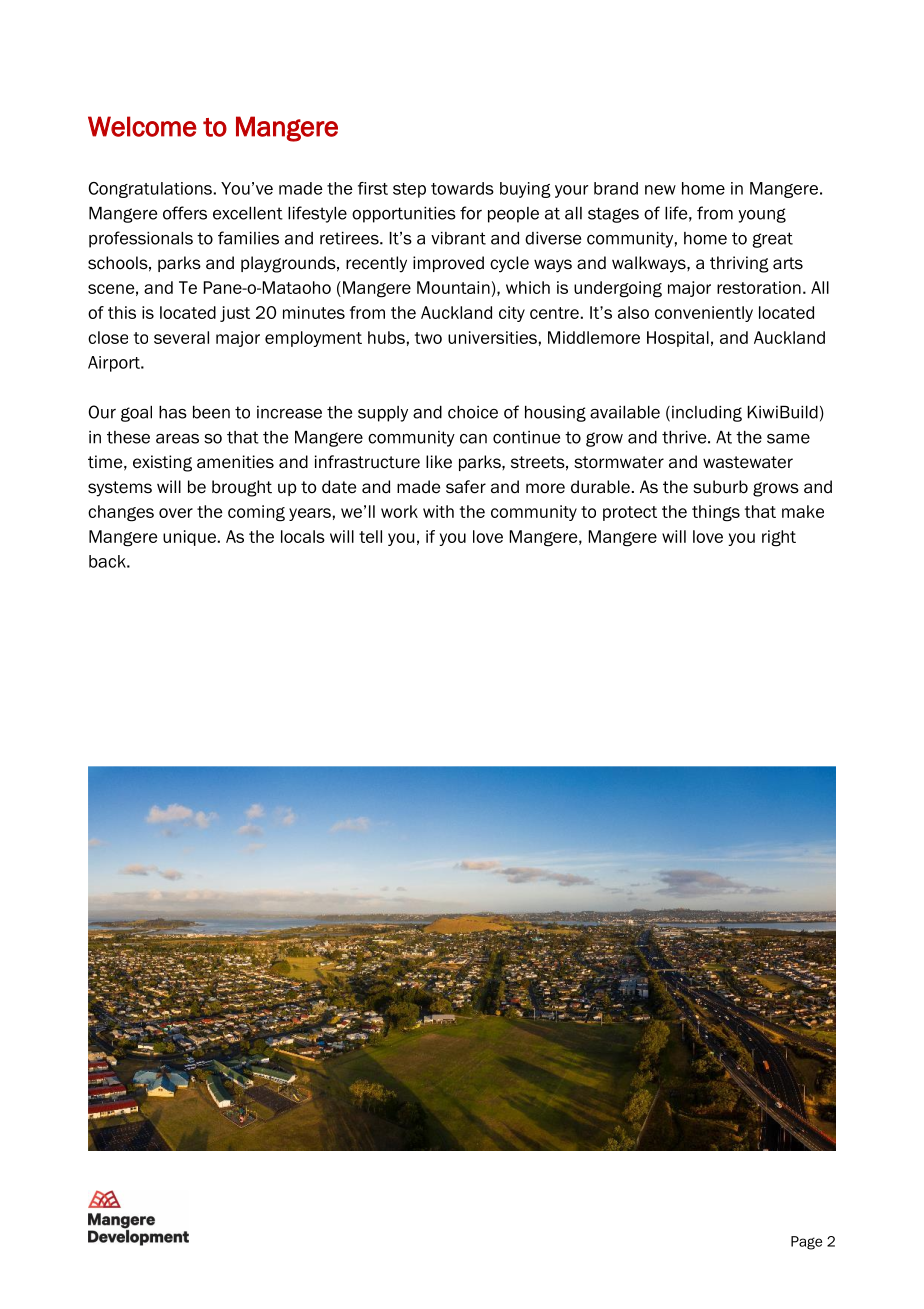 This screenshot has width=924, height=1309. I want to click on unique, so click(189, 538).
